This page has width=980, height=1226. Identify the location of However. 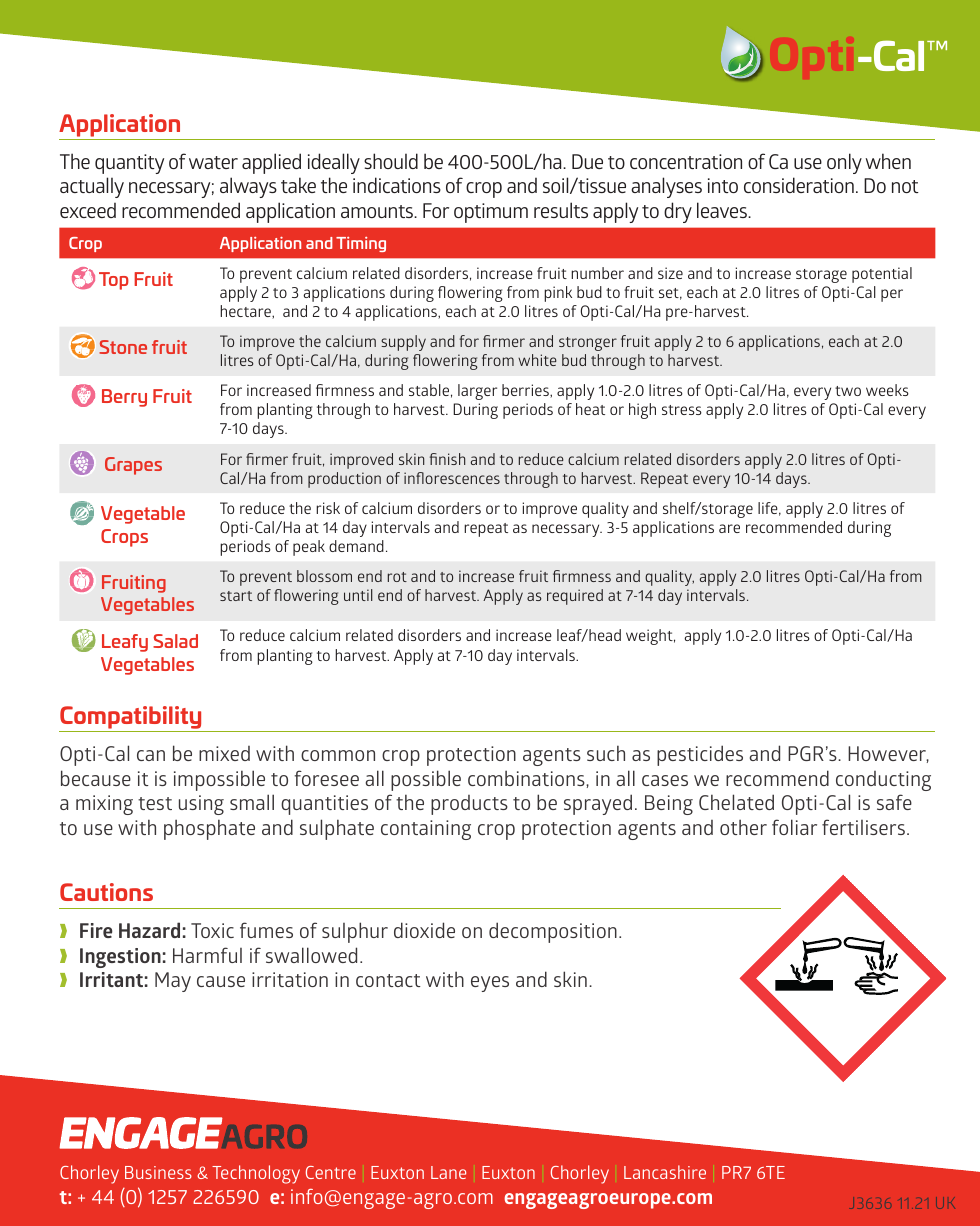
(888, 754).
